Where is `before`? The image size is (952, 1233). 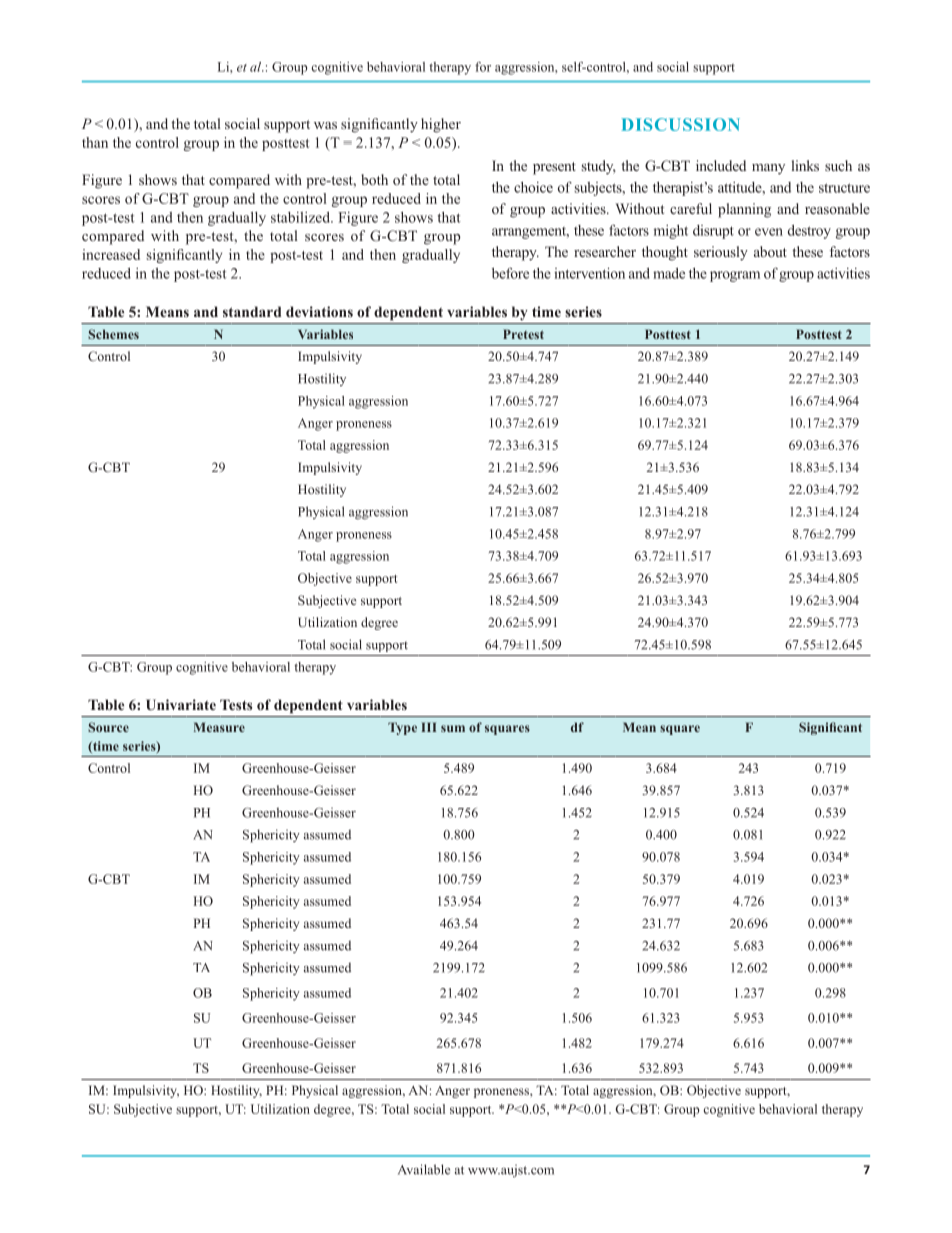 before is located at coordinates (510, 273).
